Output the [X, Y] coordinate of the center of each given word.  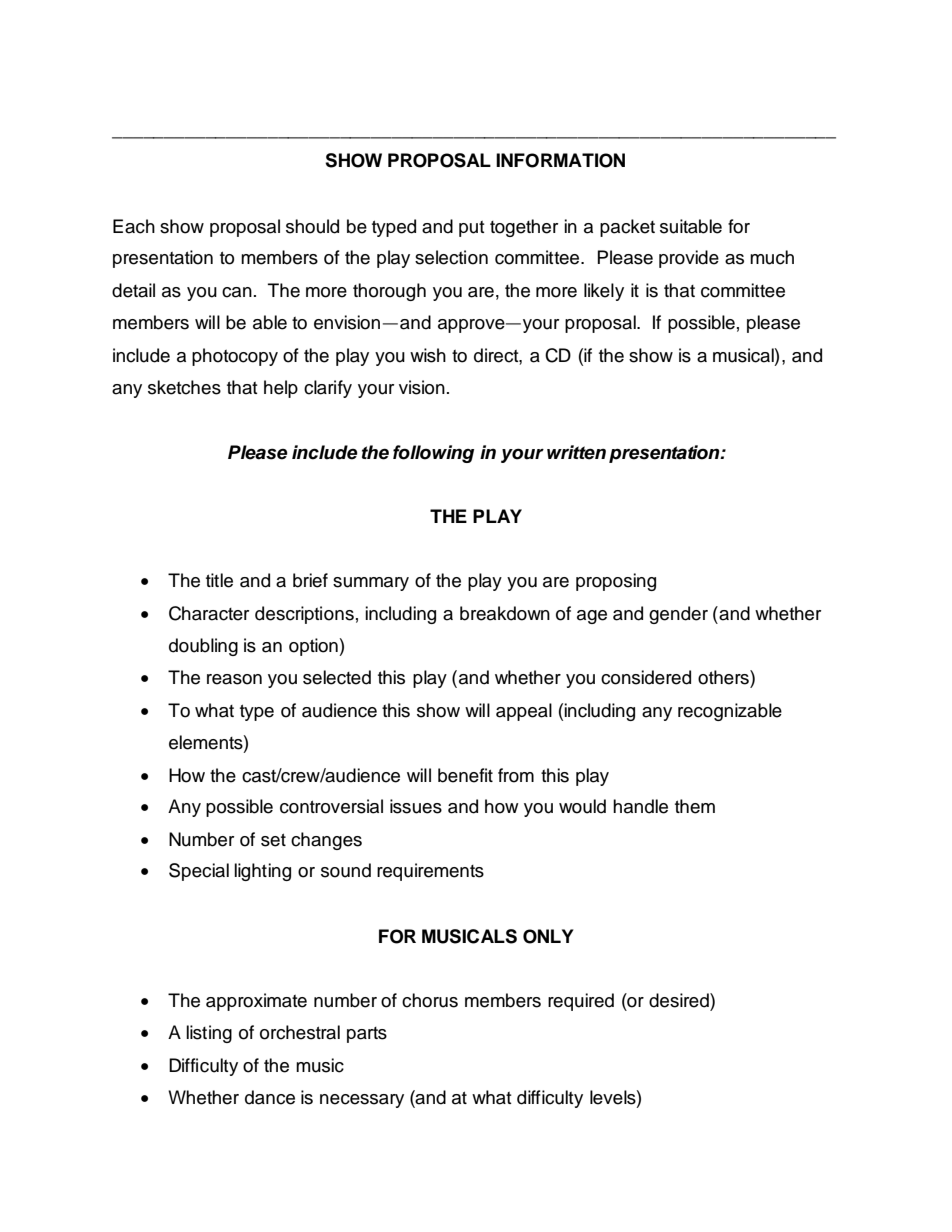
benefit [465, 775]
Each [134, 226]
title [219, 580]
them [695, 806]
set [273, 840]
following [433, 454]
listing [209, 1034]
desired [680, 1000]
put [472, 229]
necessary [362, 1101]
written [576, 452]
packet [627, 228]
